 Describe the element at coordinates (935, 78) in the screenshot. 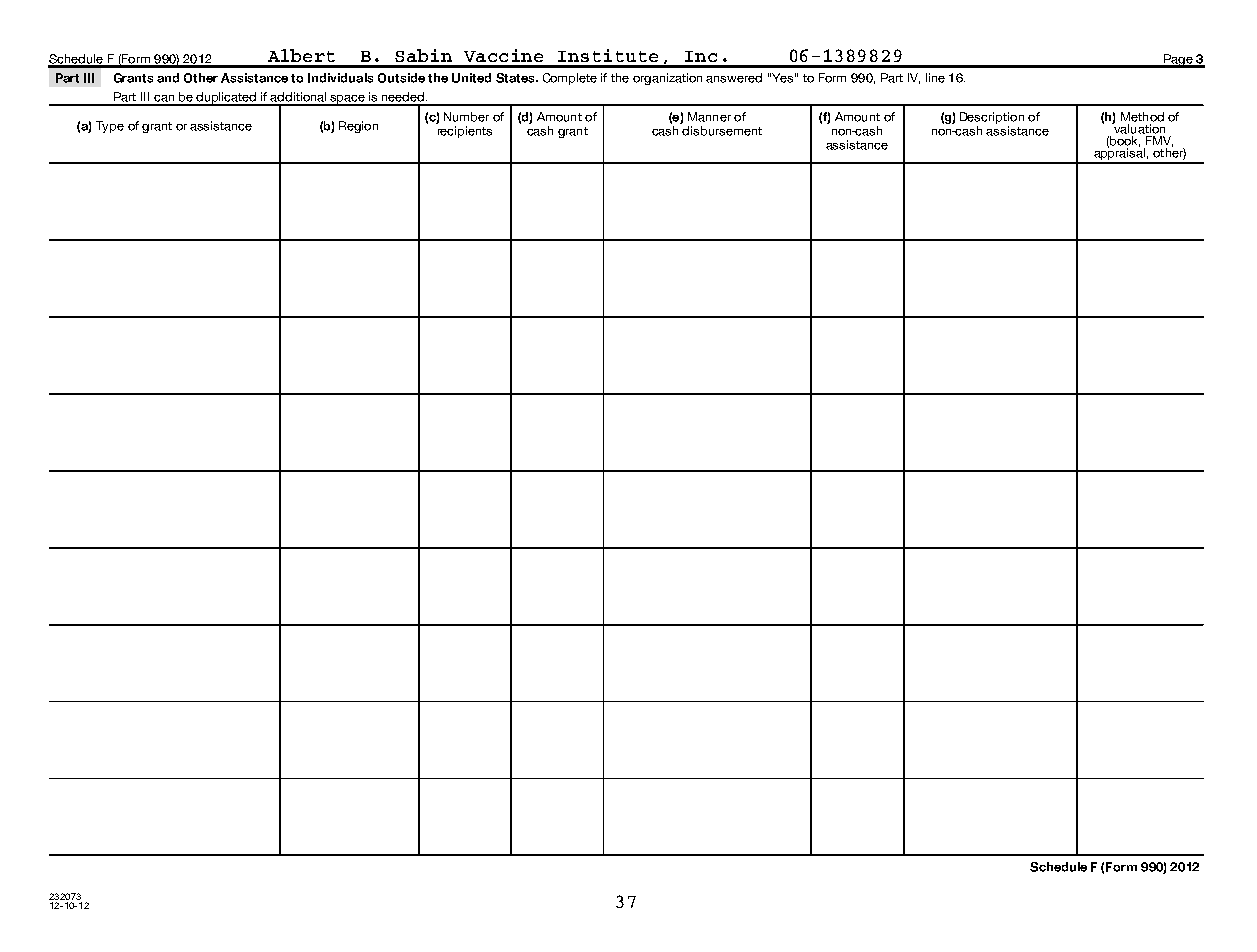

I see `line` at that location.
